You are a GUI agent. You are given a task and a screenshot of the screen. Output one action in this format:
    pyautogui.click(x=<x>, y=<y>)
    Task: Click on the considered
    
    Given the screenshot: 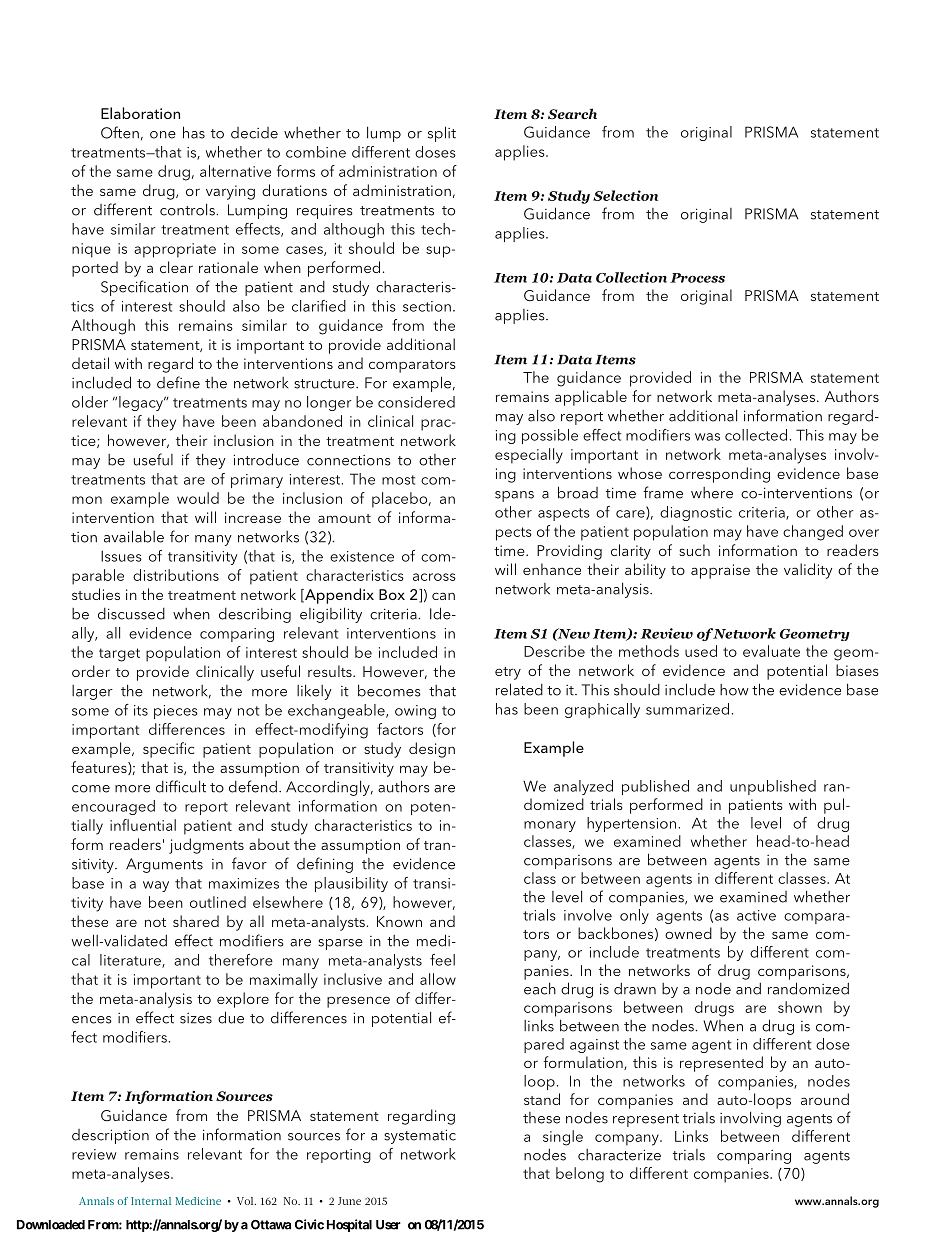 What is the action you would take?
    pyautogui.click(x=416, y=402)
